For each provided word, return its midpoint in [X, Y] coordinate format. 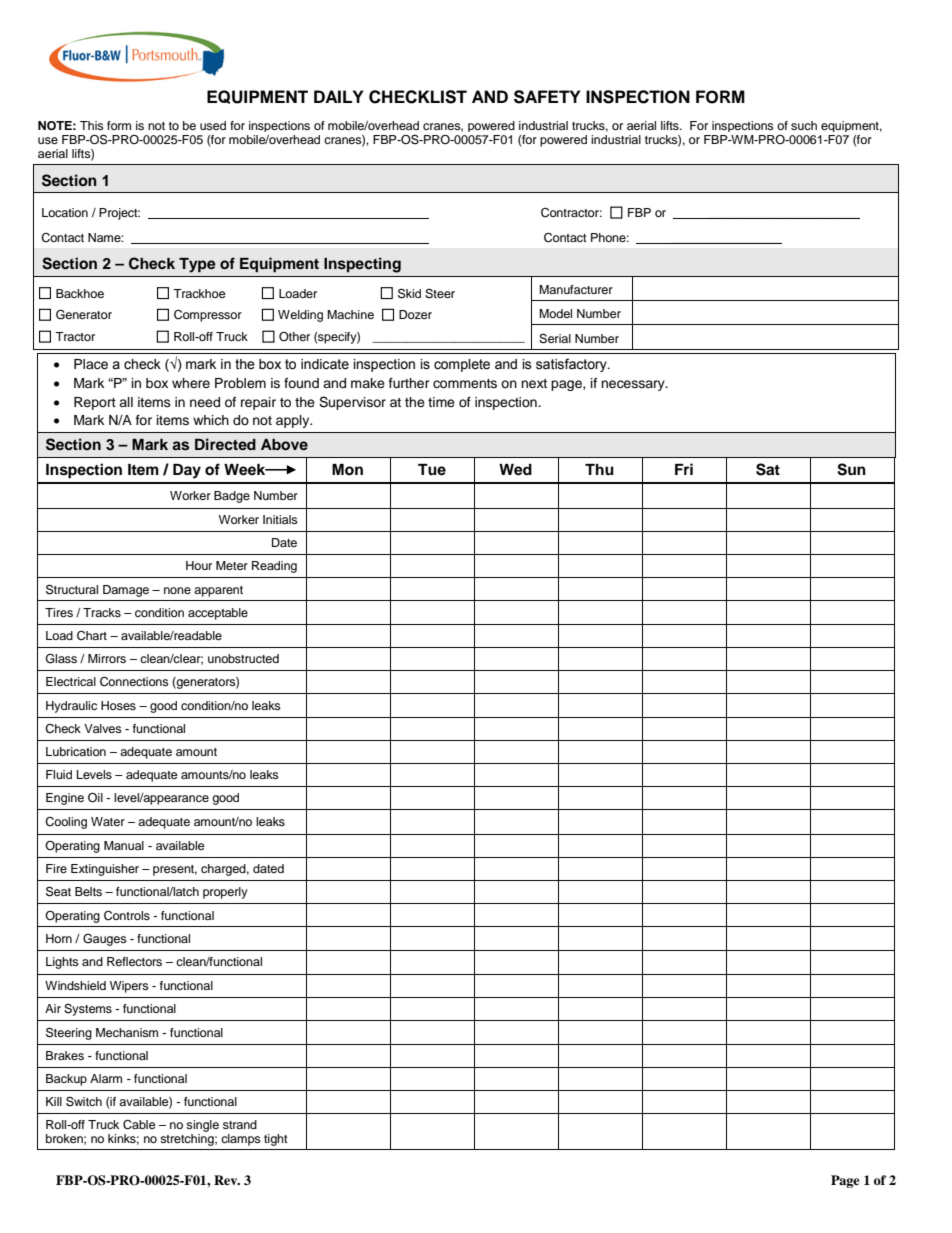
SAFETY [547, 97]
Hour [199, 565]
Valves [103, 728]
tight [276, 1140]
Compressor [208, 316]
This [92, 125]
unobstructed [243, 658]
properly [225, 893]
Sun [851, 469]
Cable [139, 1125]
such [804, 125]
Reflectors [134, 961]
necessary [634, 385]
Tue [432, 469]
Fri [684, 469]
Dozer [415, 314]
